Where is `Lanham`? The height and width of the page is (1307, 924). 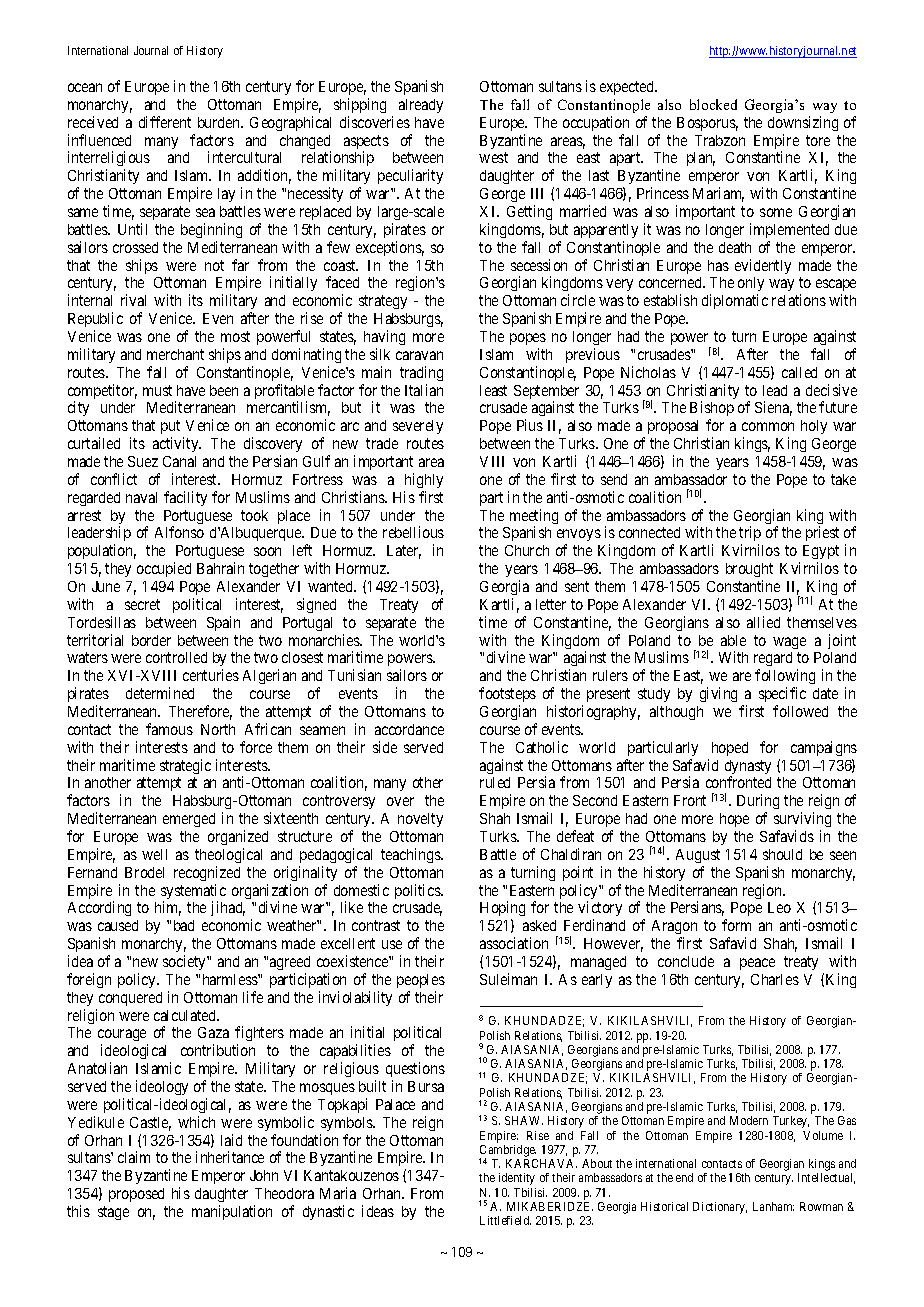
Lanham is located at coordinates (773, 1206).
